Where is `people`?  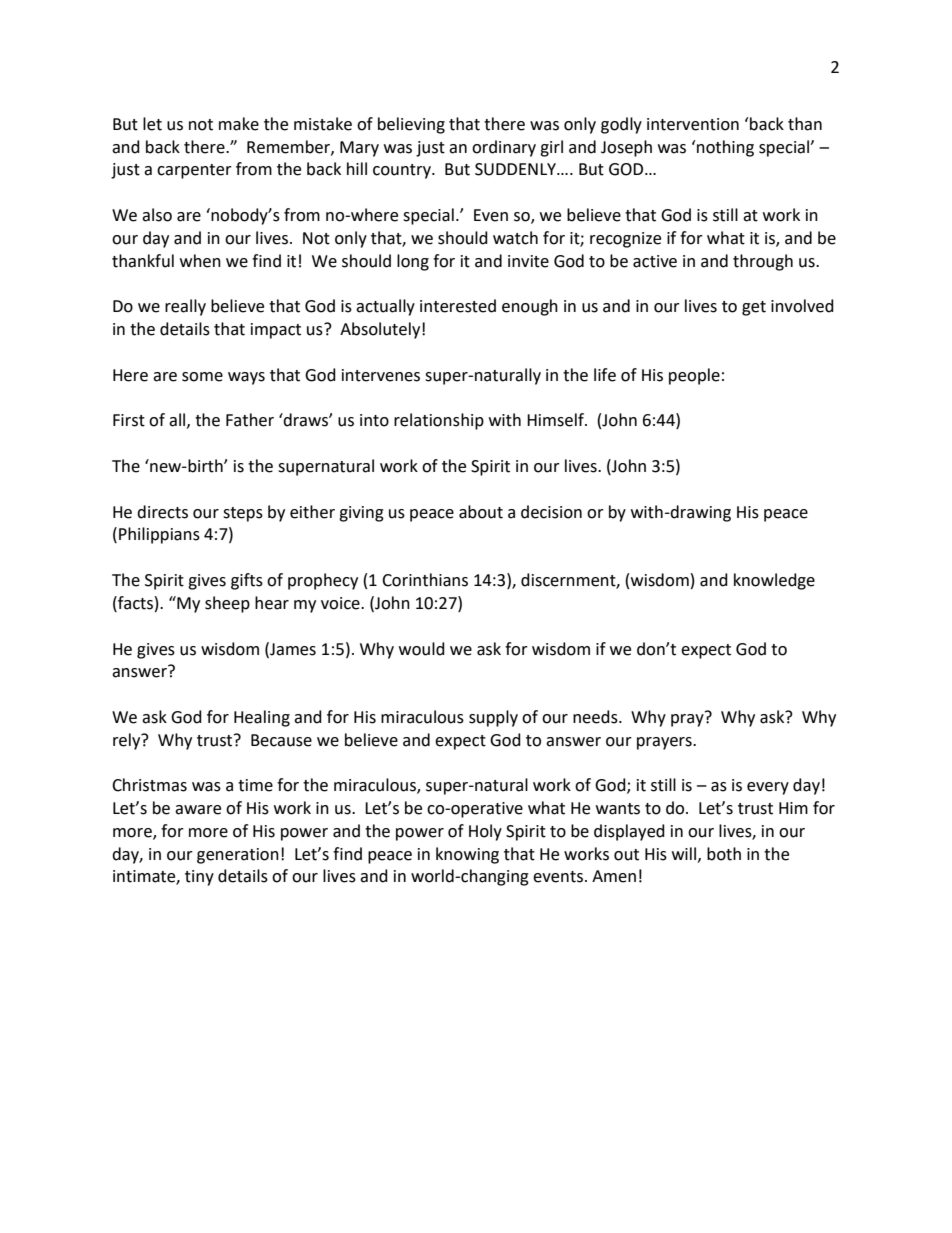
people is located at coordinates (694, 376).
